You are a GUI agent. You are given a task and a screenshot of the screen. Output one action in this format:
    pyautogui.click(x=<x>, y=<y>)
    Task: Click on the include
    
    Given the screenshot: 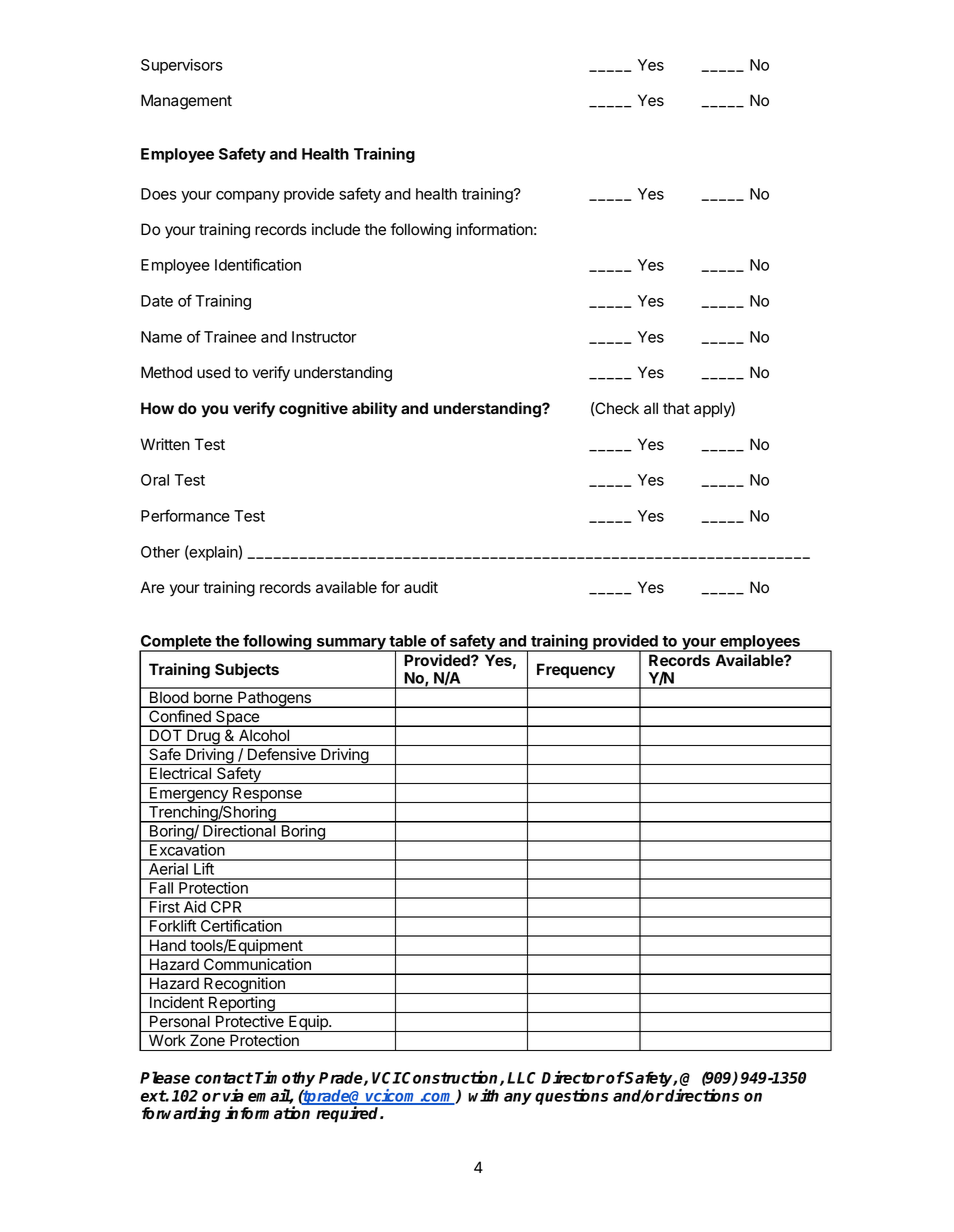 What is the action you would take?
    pyautogui.click(x=336, y=229)
